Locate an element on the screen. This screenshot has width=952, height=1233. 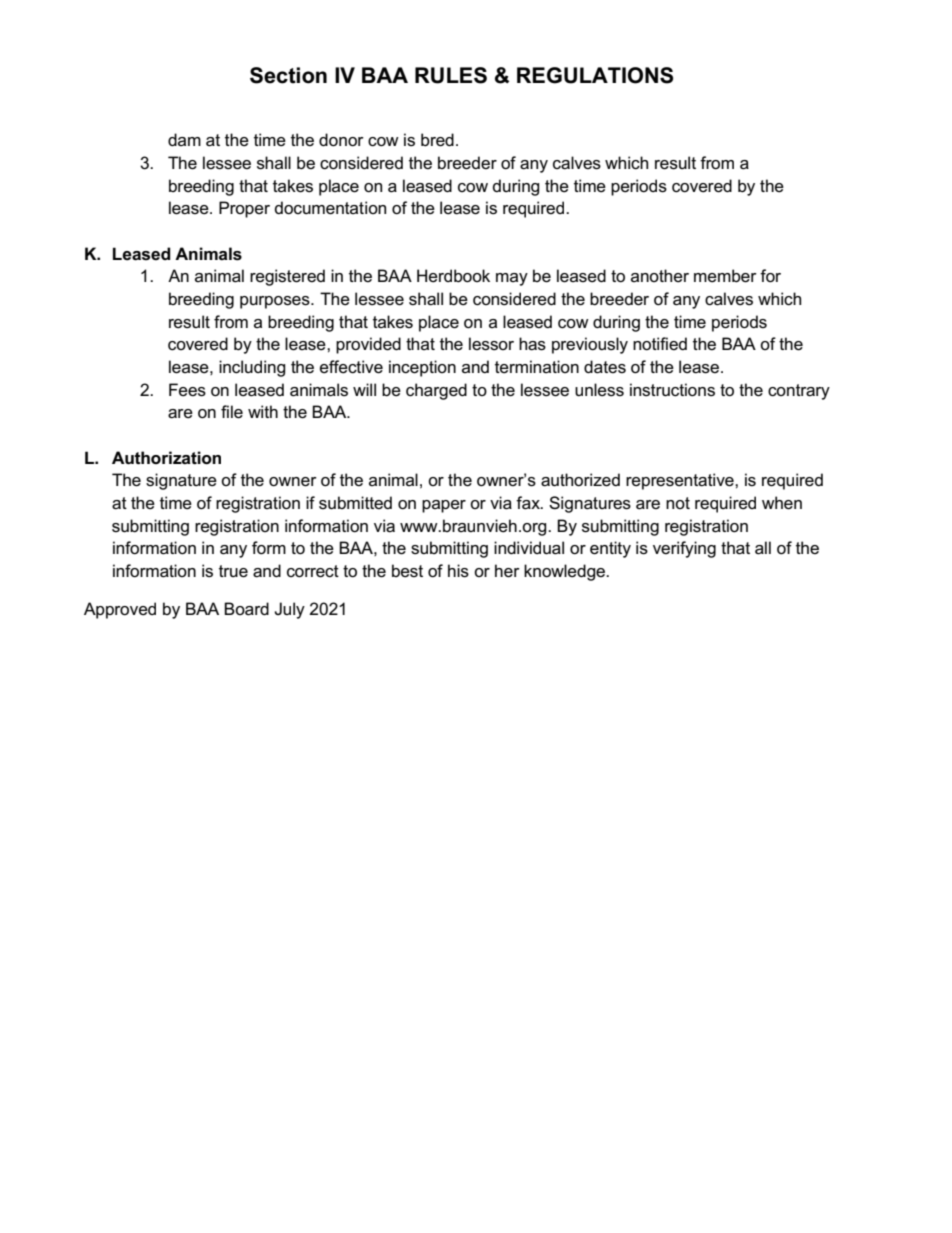
Proper is located at coordinates (244, 209).
